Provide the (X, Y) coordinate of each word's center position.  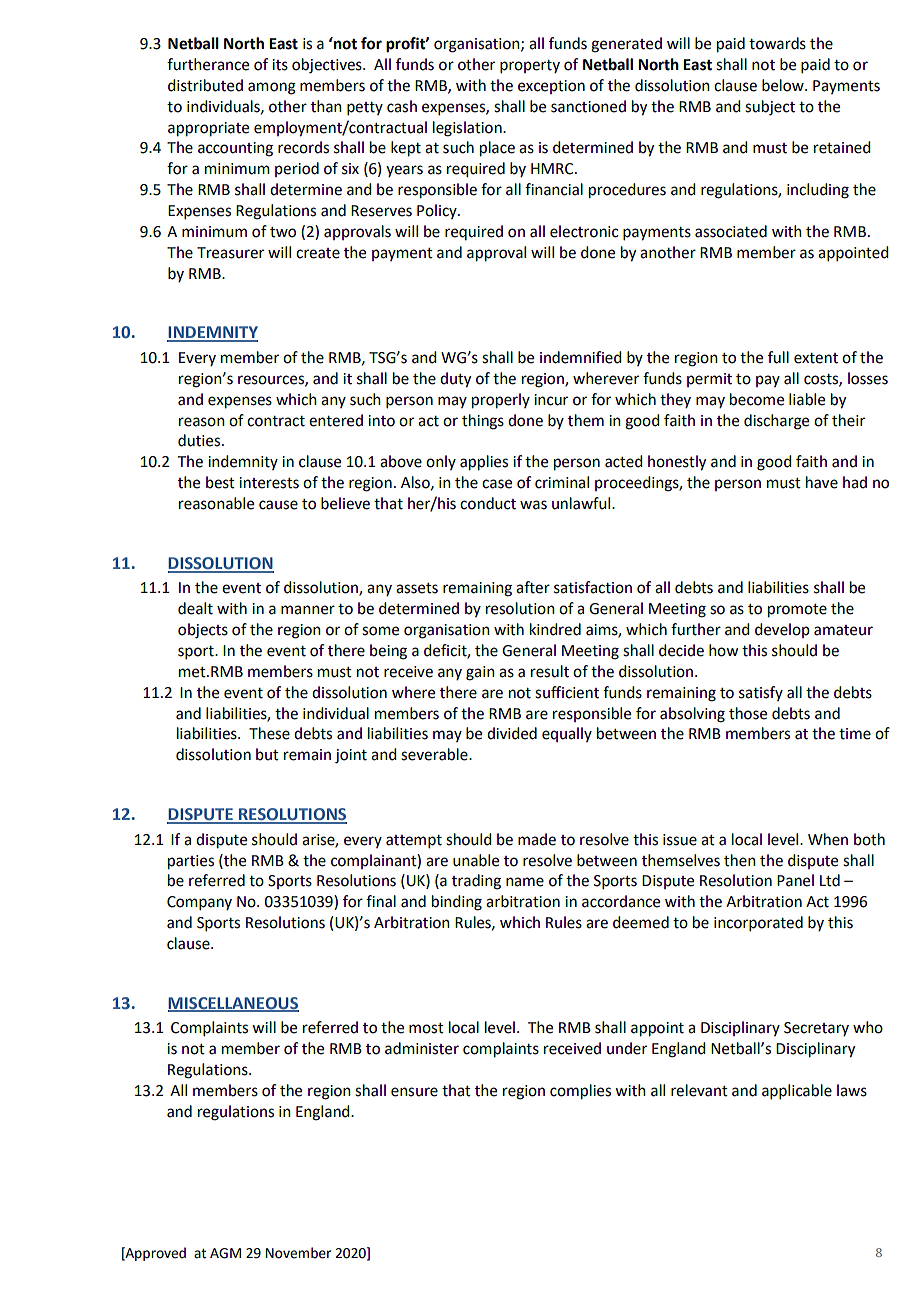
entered (336, 420)
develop (782, 630)
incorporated (758, 923)
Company (199, 903)
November (298, 1253)
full (778, 357)
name (525, 882)
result (550, 671)
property (530, 66)
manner (308, 610)
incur (551, 400)
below (784, 85)
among (272, 88)
